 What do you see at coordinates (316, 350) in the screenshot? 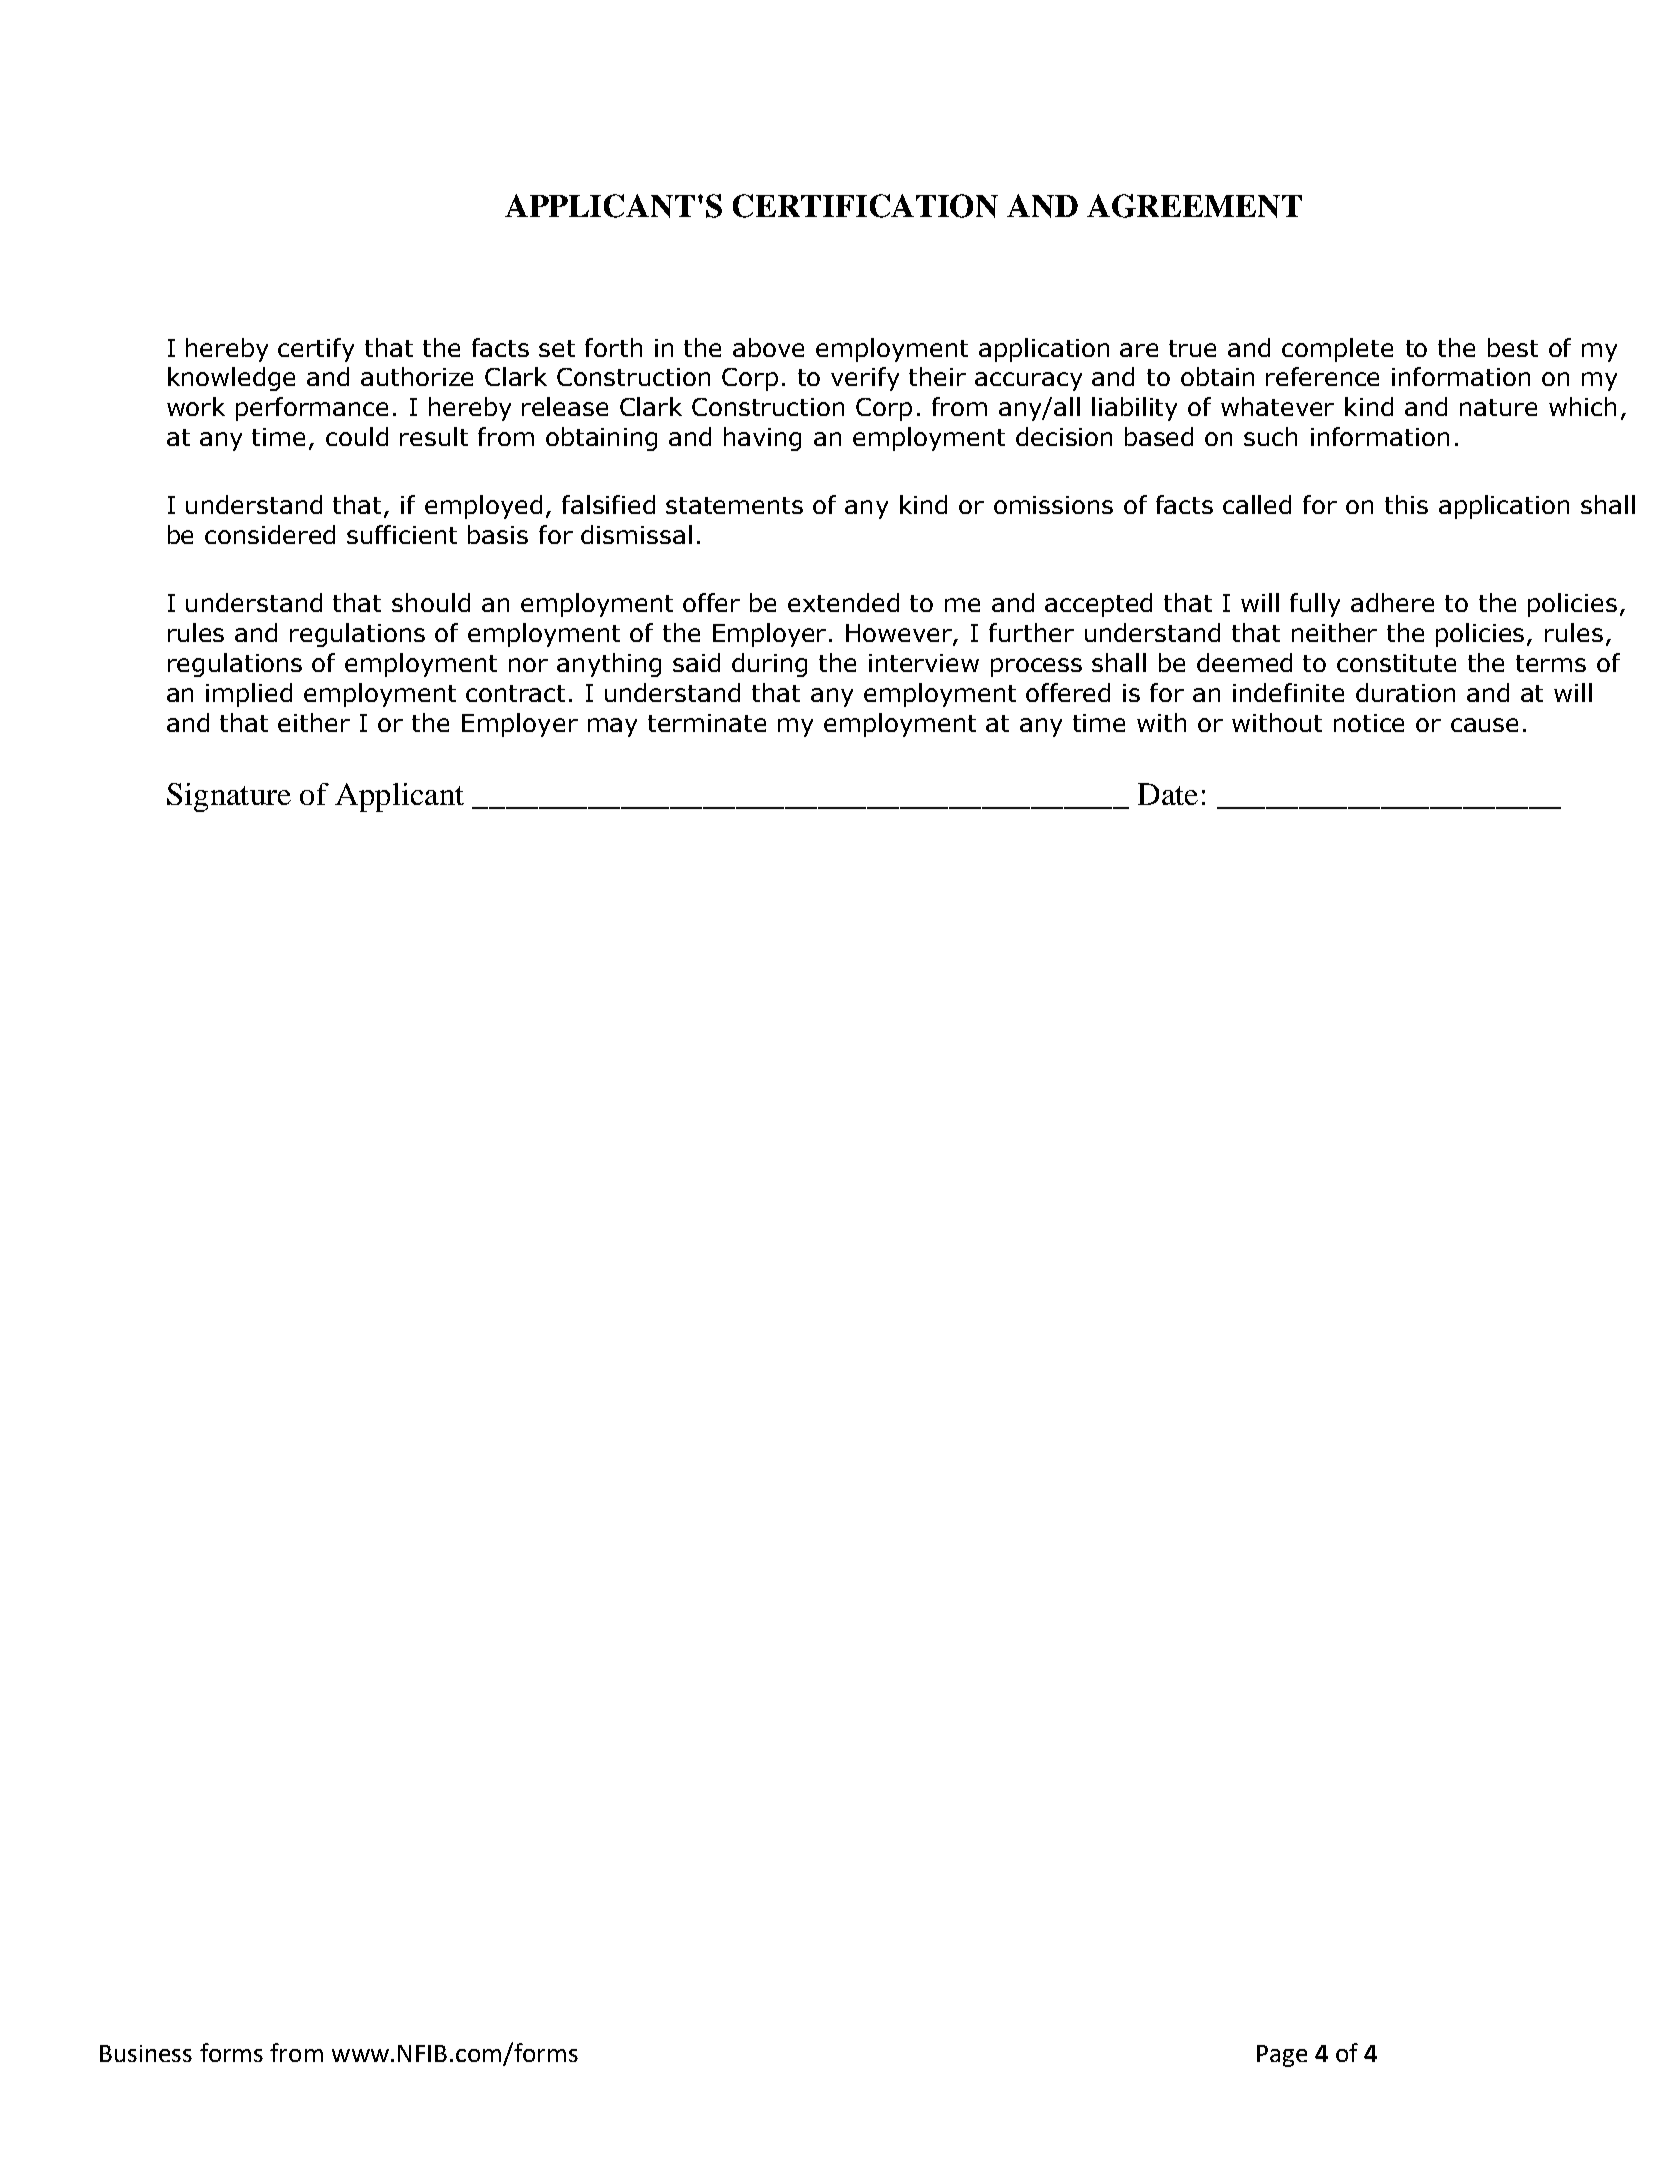
I see `certify` at bounding box center [316, 350].
